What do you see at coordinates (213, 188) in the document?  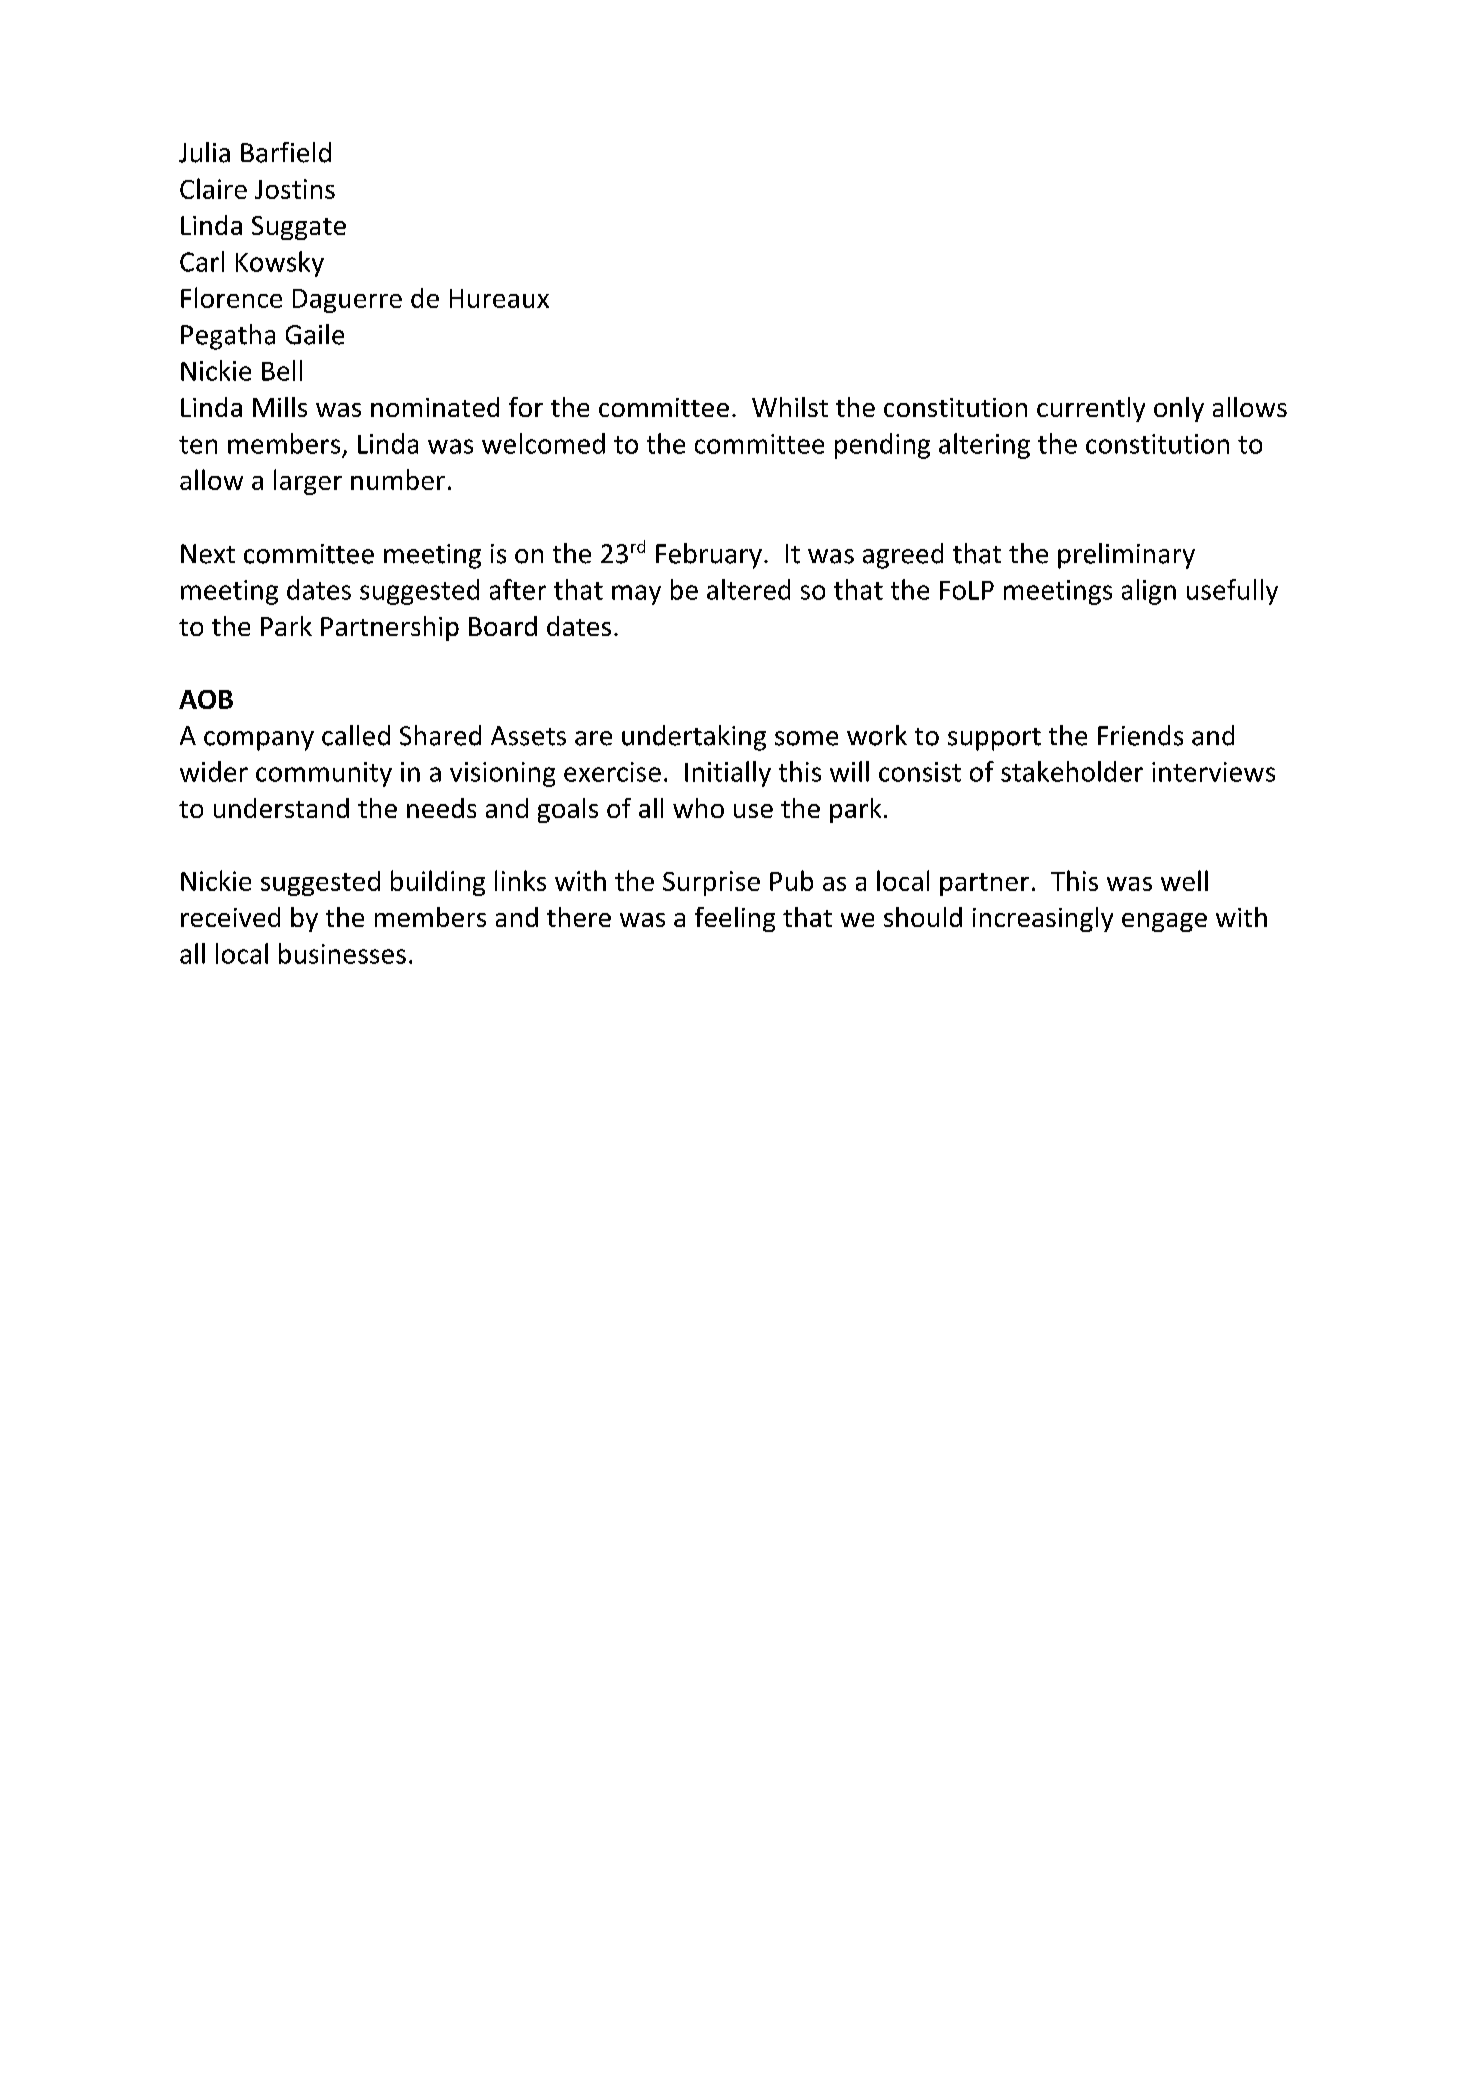 I see `Claire` at bounding box center [213, 188].
